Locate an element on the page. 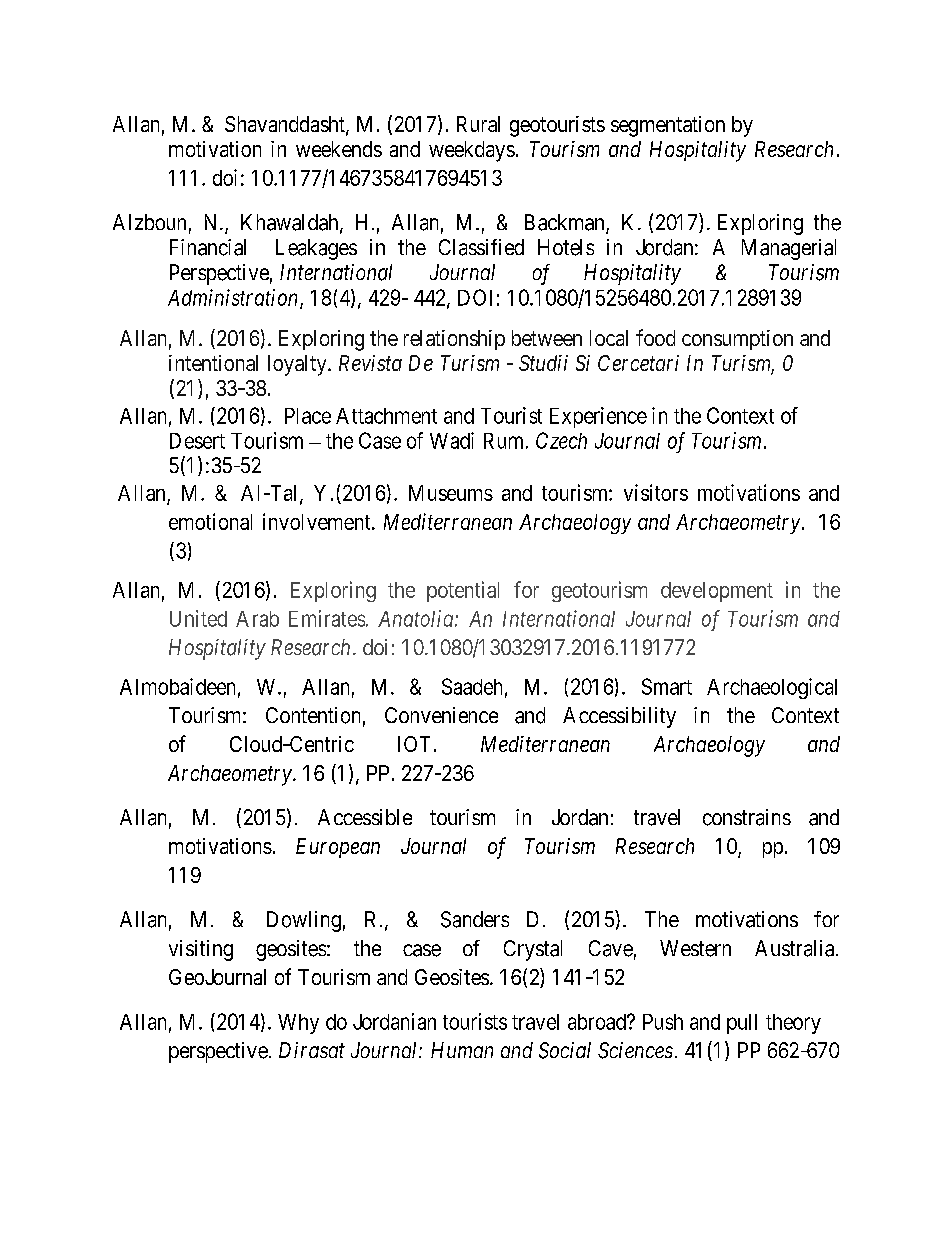 This document has width=952, height=1233. Convenience is located at coordinates (441, 715).
